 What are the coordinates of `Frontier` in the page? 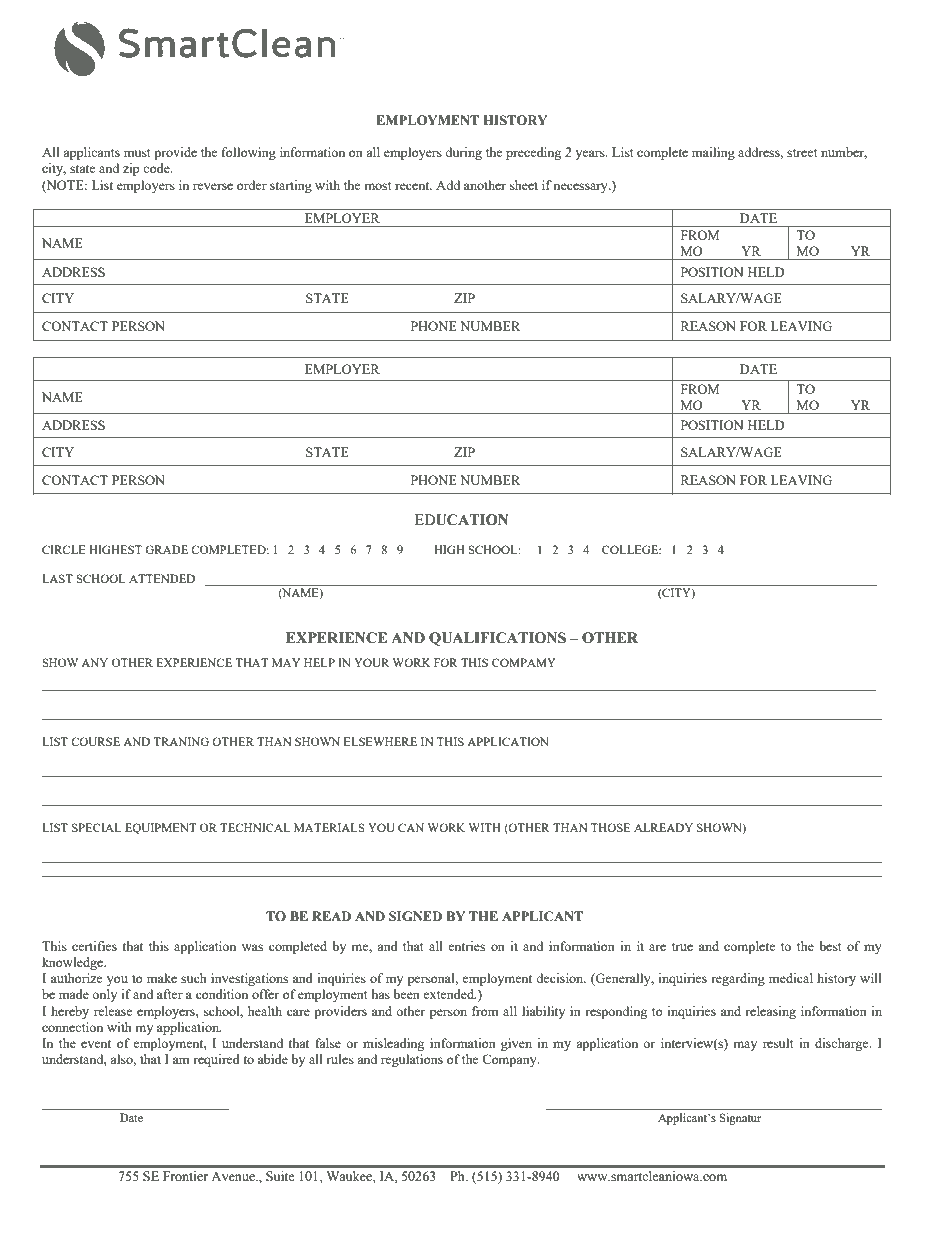 It's located at (185, 1176).
